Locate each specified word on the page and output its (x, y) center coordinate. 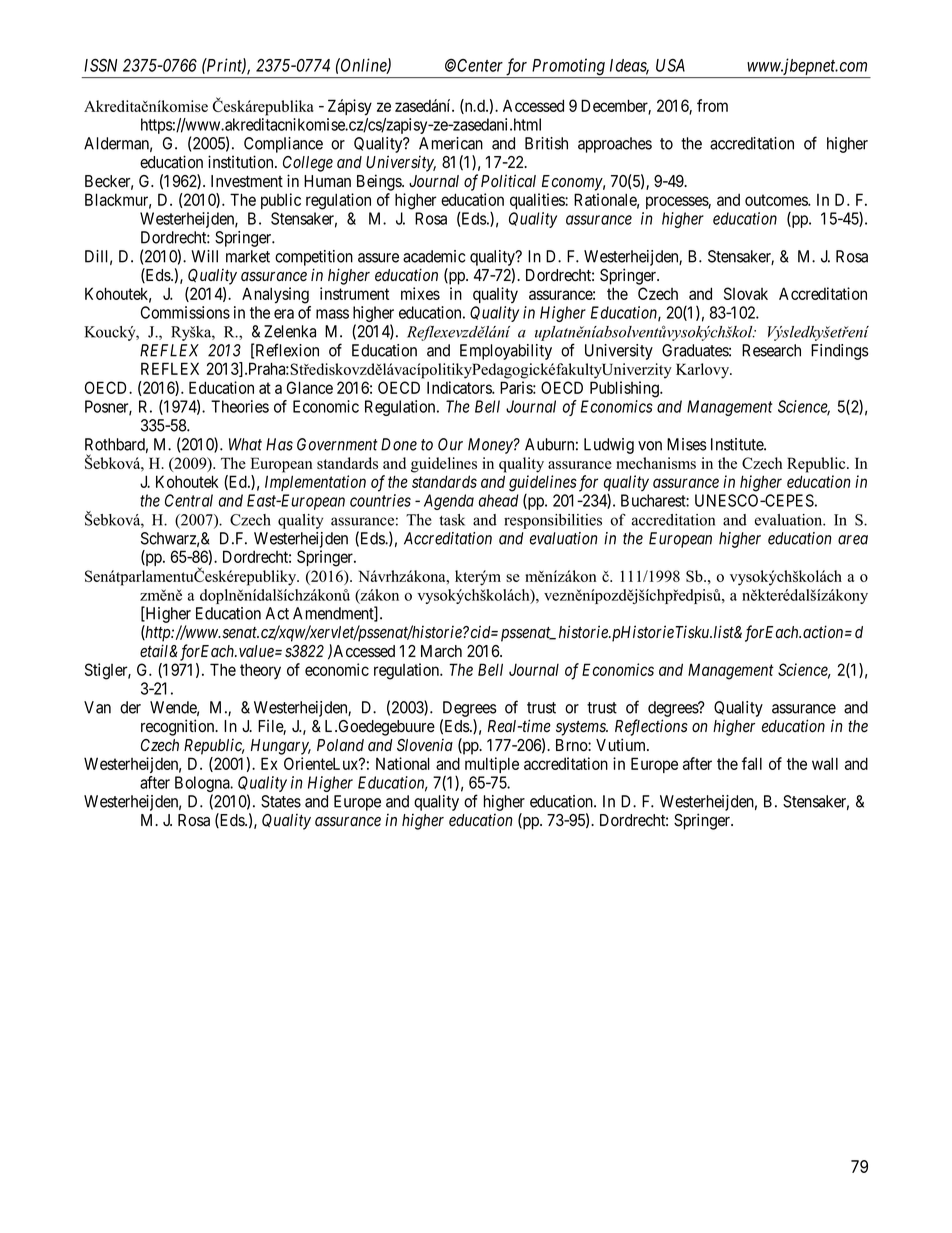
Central (189, 500)
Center (480, 65)
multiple (492, 765)
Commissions (185, 312)
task (452, 520)
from (712, 105)
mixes (420, 293)
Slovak (746, 293)
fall (752, 763)
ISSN (100, 65)
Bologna (203, 785)
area (853, 540)
